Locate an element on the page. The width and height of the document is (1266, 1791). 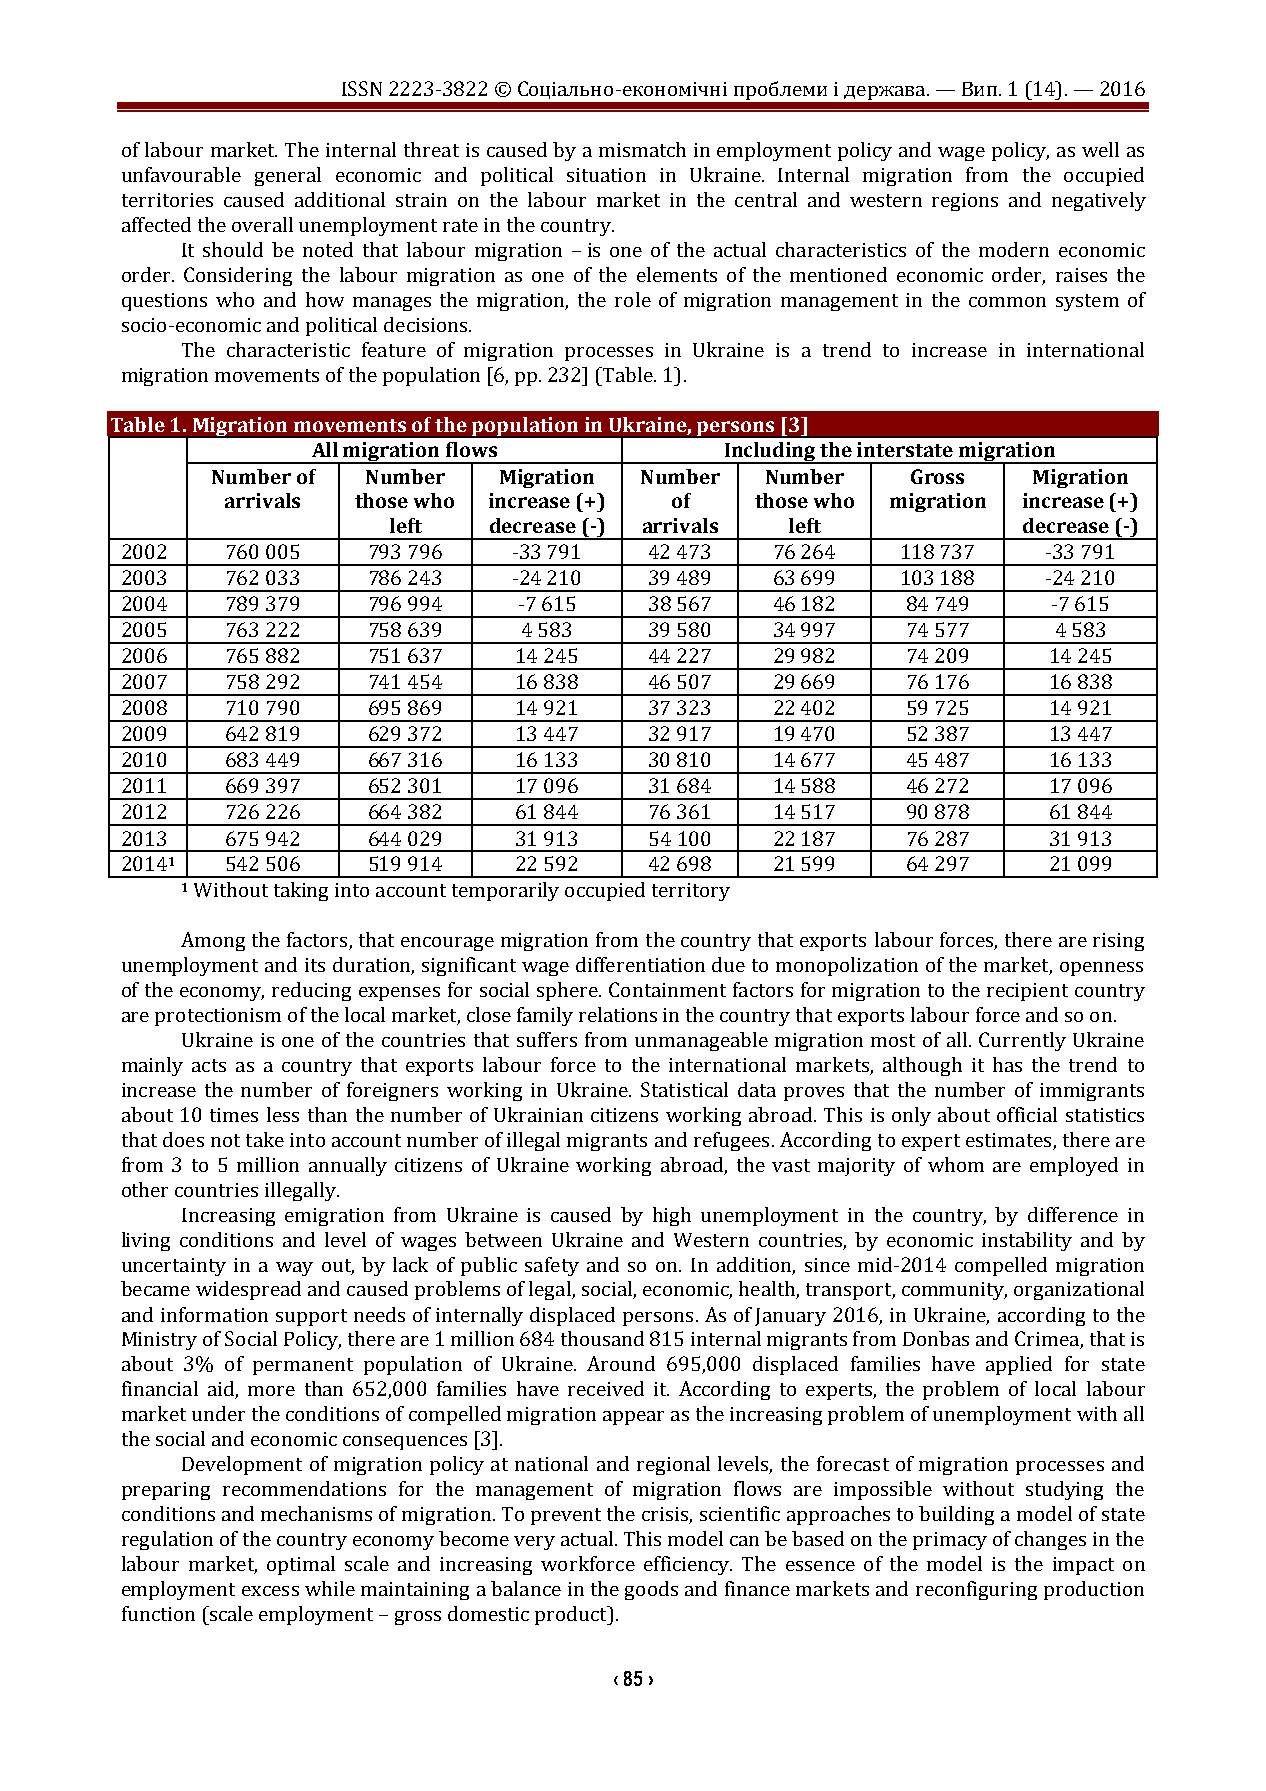
goods is located at coordinates (651, 1590).
